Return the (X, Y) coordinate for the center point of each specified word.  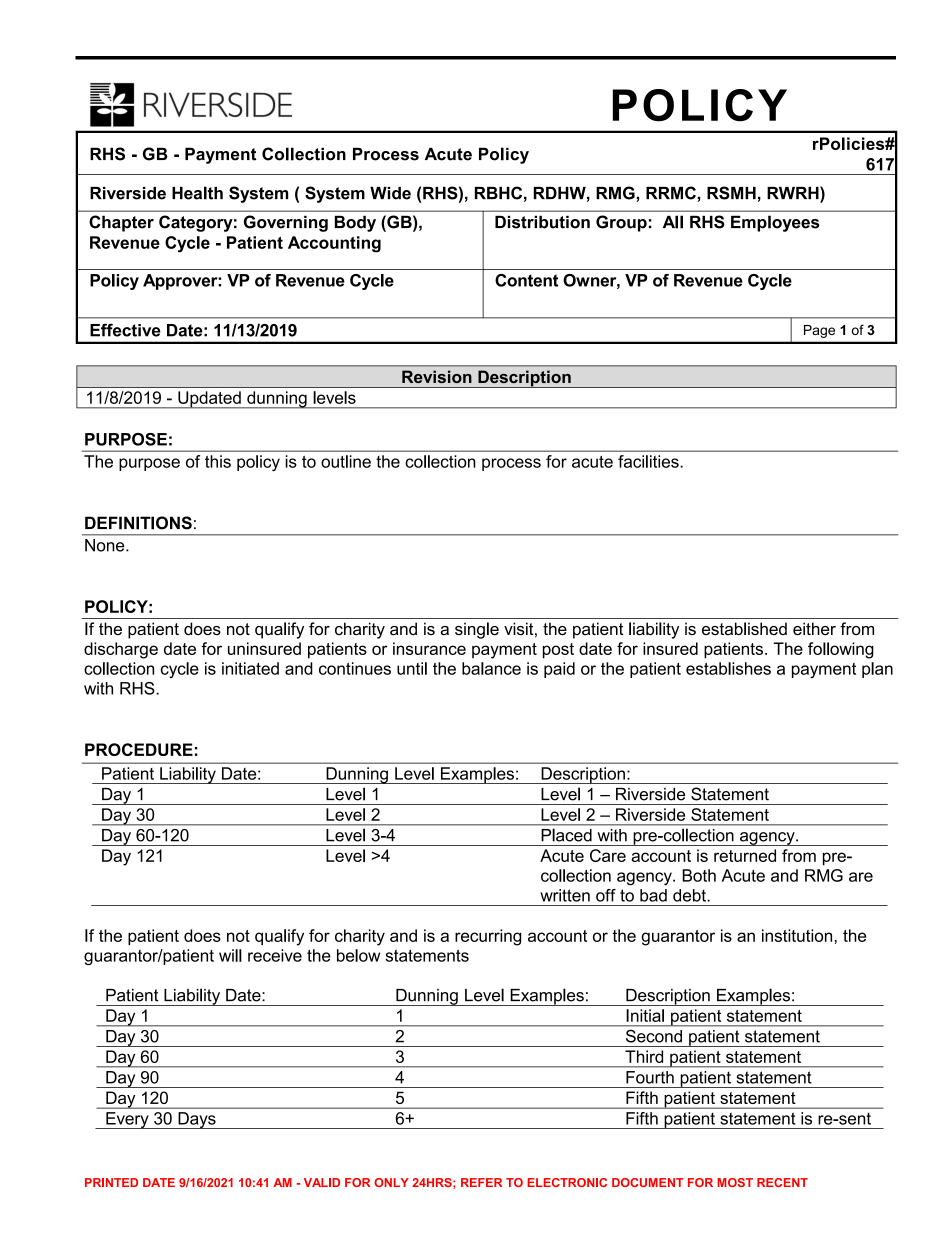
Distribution (542, 222)
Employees (775, 223)
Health (197, 193)
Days (197, 1120)
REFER (481, 1182)
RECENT (782, 1182)
